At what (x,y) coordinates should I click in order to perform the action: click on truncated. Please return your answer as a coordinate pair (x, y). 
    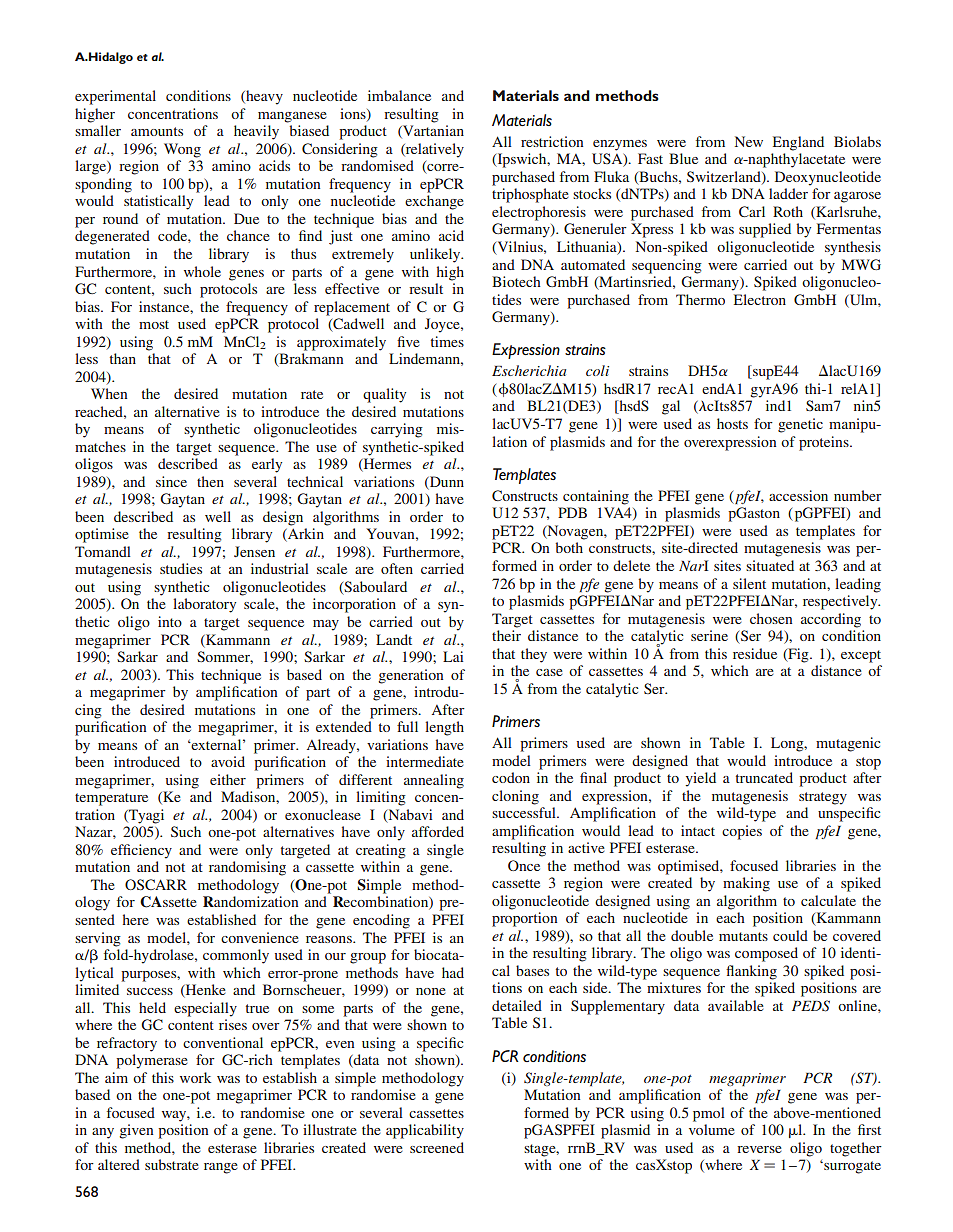
    Looking at the image, I should click on (764, 777).
